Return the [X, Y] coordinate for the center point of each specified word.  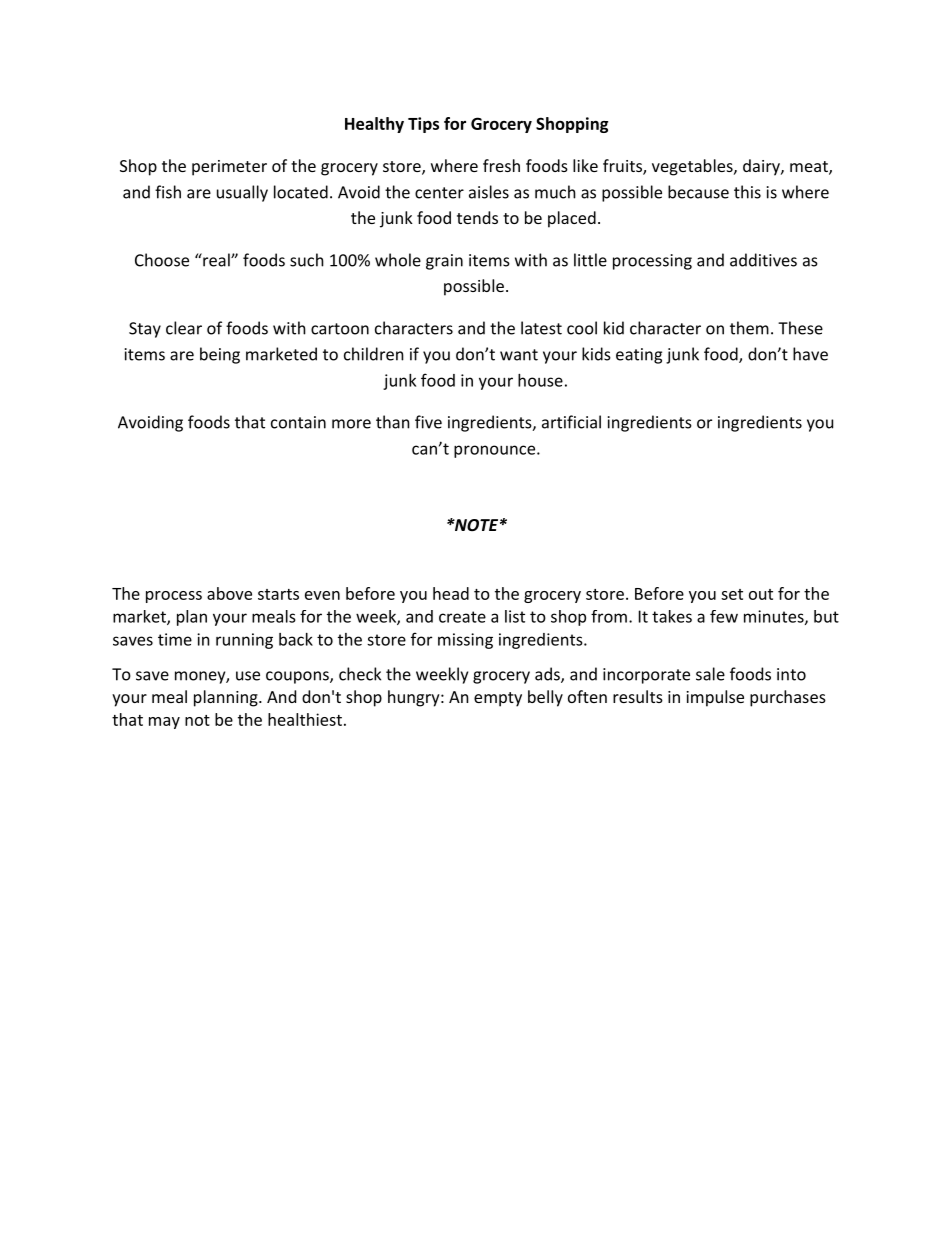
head [451, 593]
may [164, 723]
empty [498, 699]
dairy [762, 167]
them [749, 328]
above [229, 593]
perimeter [229, 168]
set [732, 594]
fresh [501, 165]
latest [541, 328]
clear [184, 328]
